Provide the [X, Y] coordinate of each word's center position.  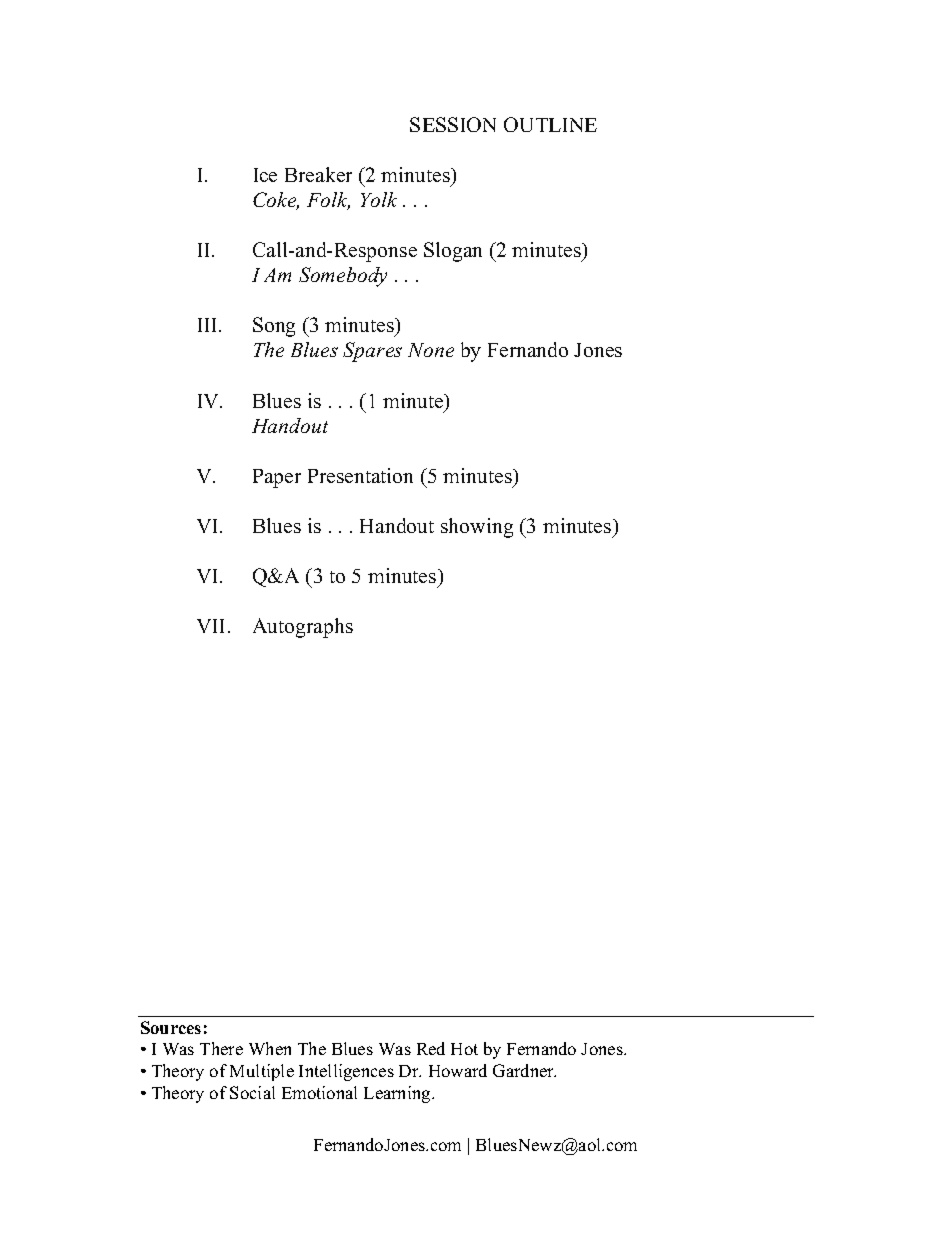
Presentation [360, 475]
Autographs [303, 628]
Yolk [379, 199]
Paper [277, 478]
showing [477, 528]
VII [210, 626]
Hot [464, 1049]
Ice [265, 175]
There [221, 1048]
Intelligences [346, 1072]
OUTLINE [550, 124]
